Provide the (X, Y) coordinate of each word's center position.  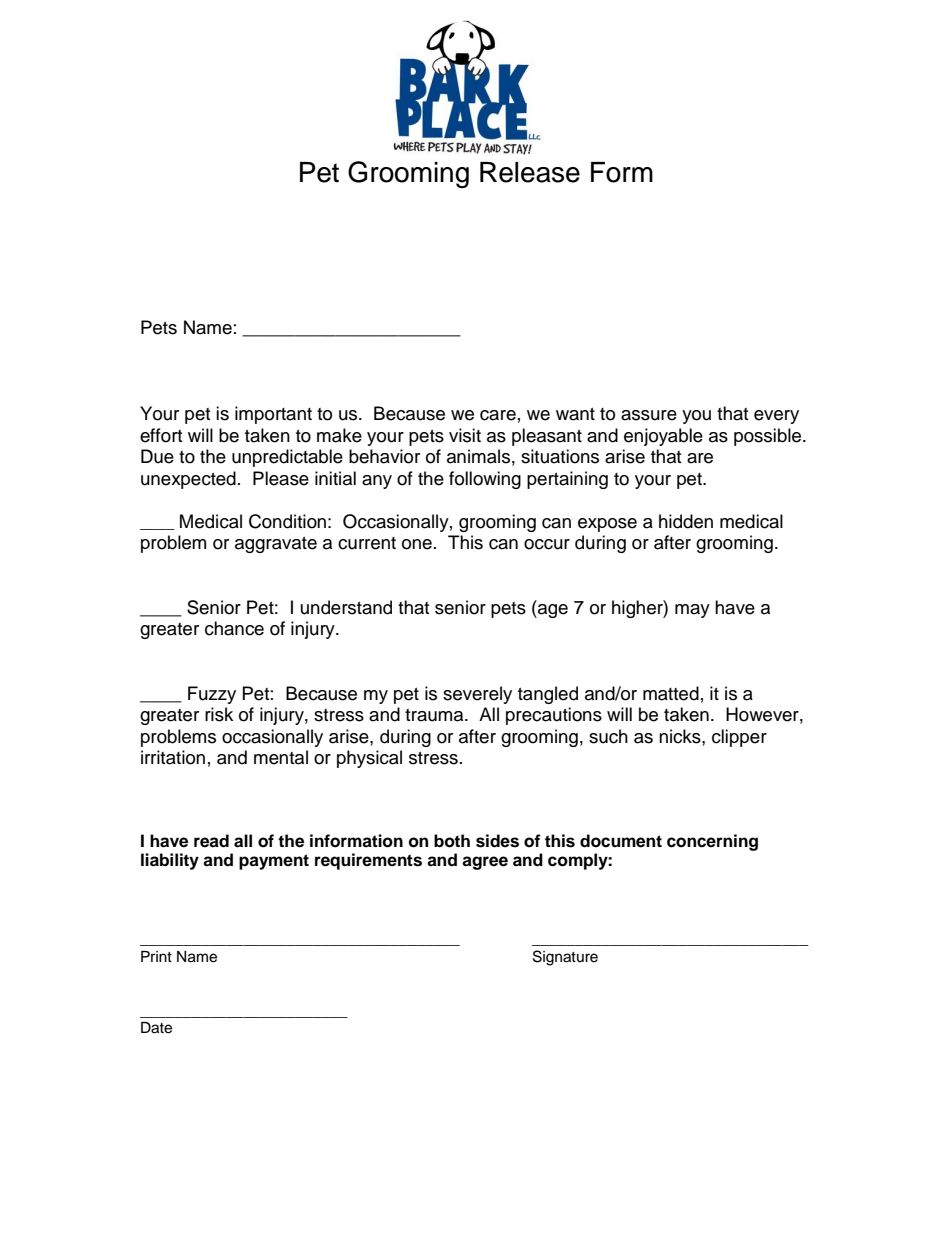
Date (156, 1028)
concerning (712, 842)
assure (649, 415)
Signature (565, 958)
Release (530, 172)
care (498, 415)
